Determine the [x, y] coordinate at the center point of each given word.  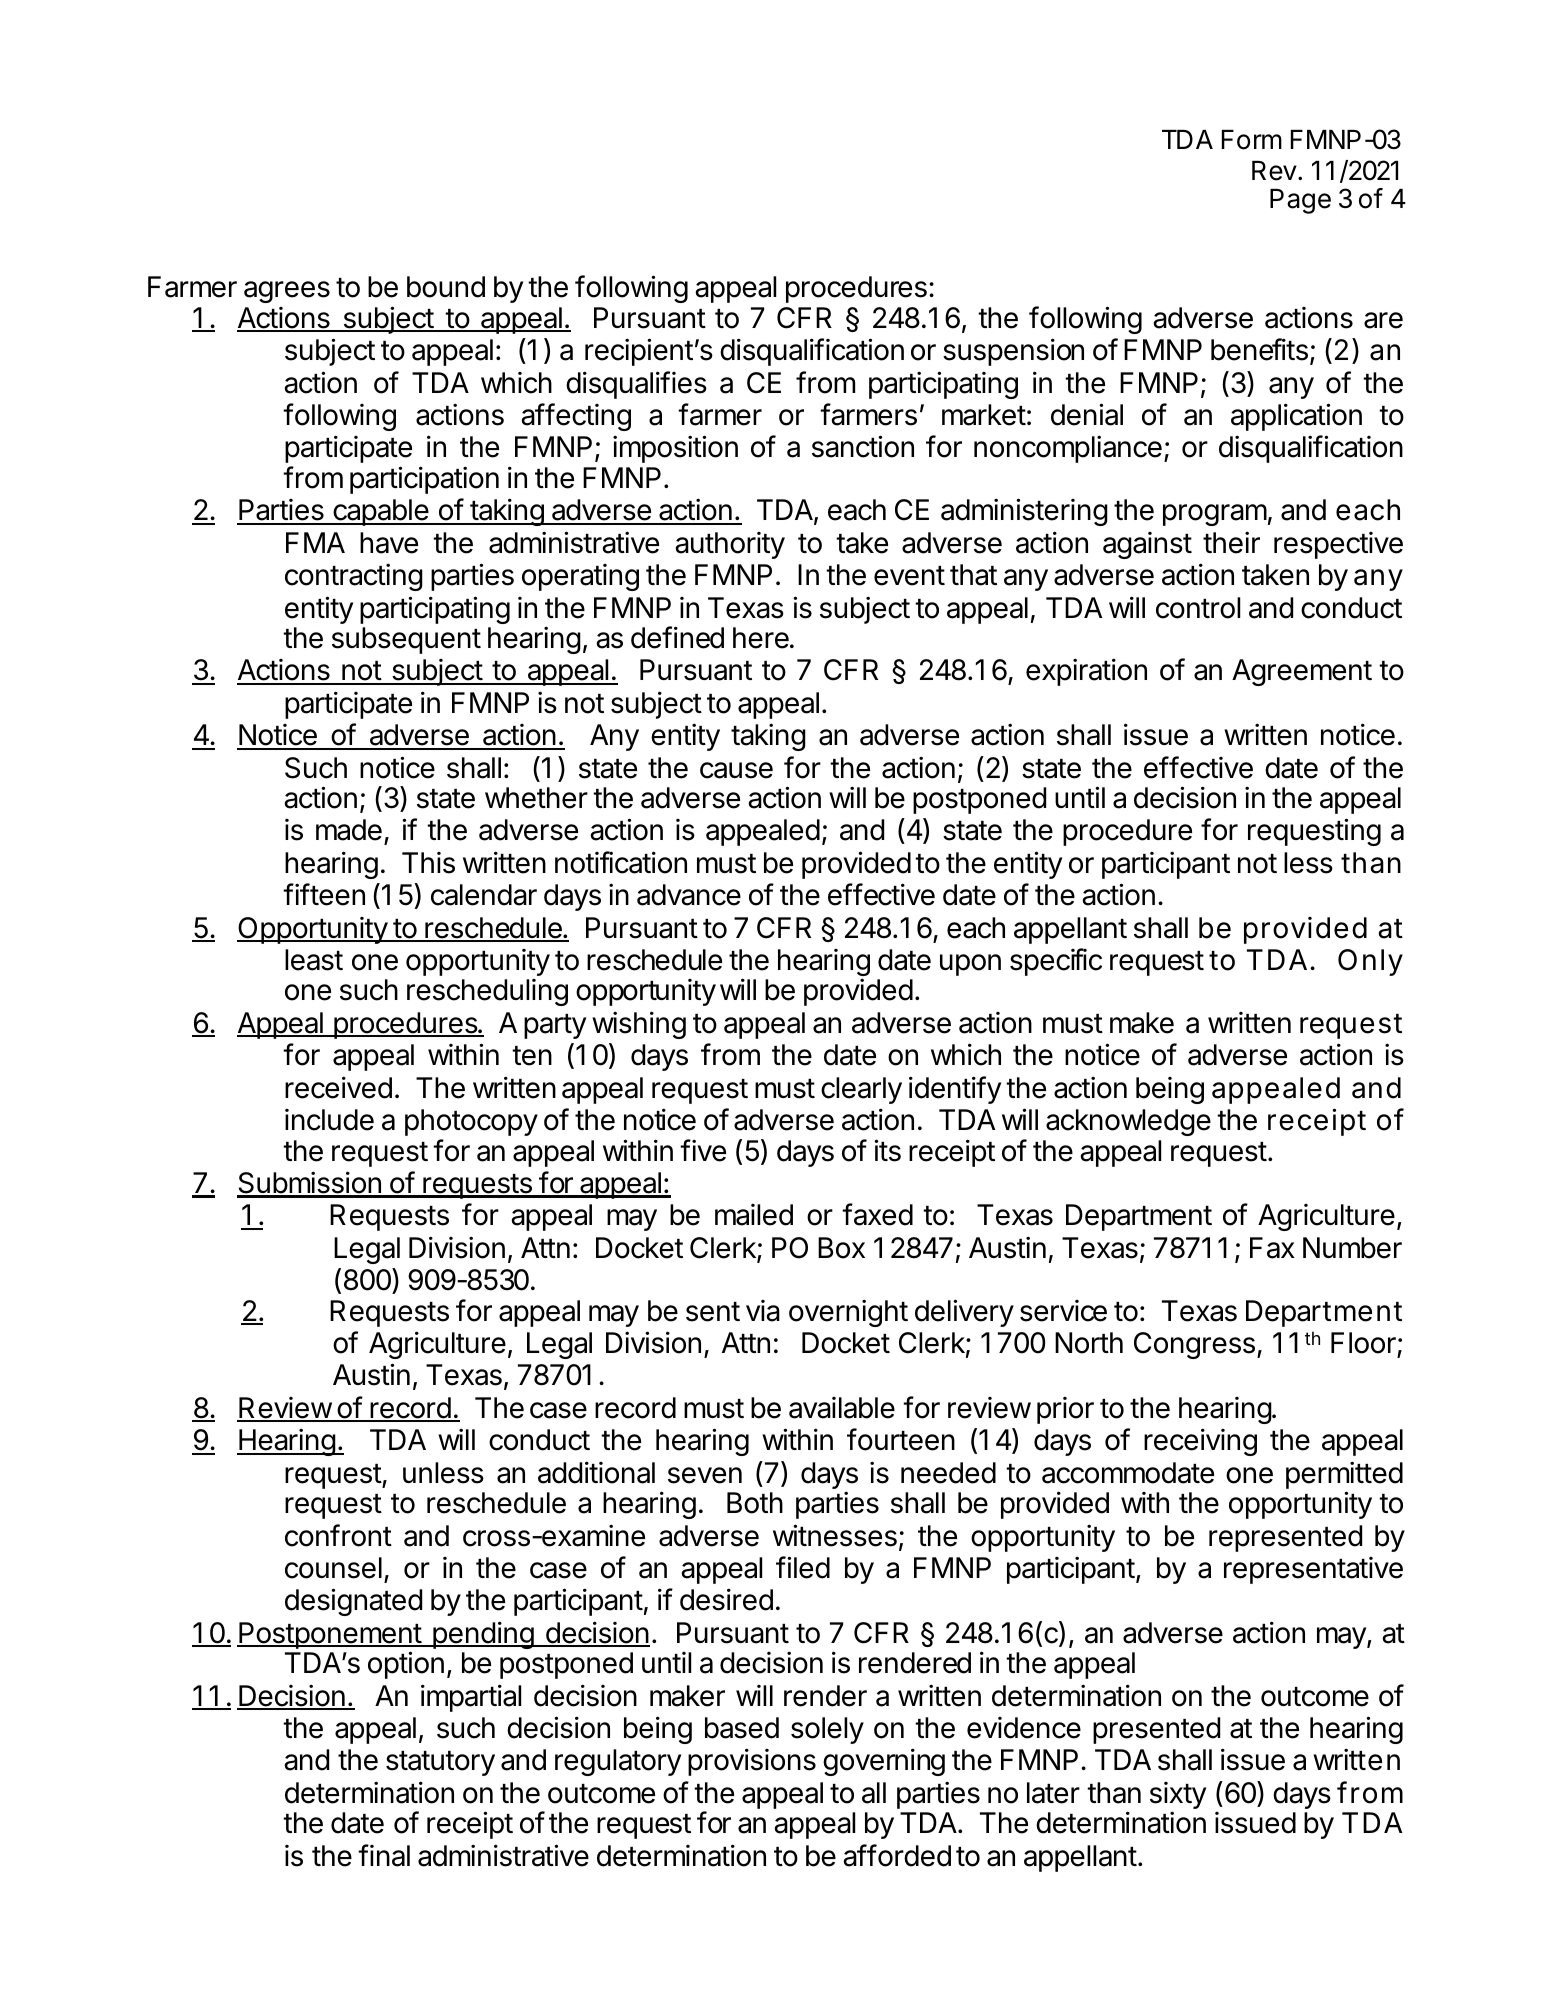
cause [736, 770]
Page [1300, 201]
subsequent [406, 640]
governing [884, 1762]
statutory [440, 1763]
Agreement [1302, 672]
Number [1352, 1248]
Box [841, 1248]
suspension [1013, 352]
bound [446, 287]
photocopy [471, 1122]
